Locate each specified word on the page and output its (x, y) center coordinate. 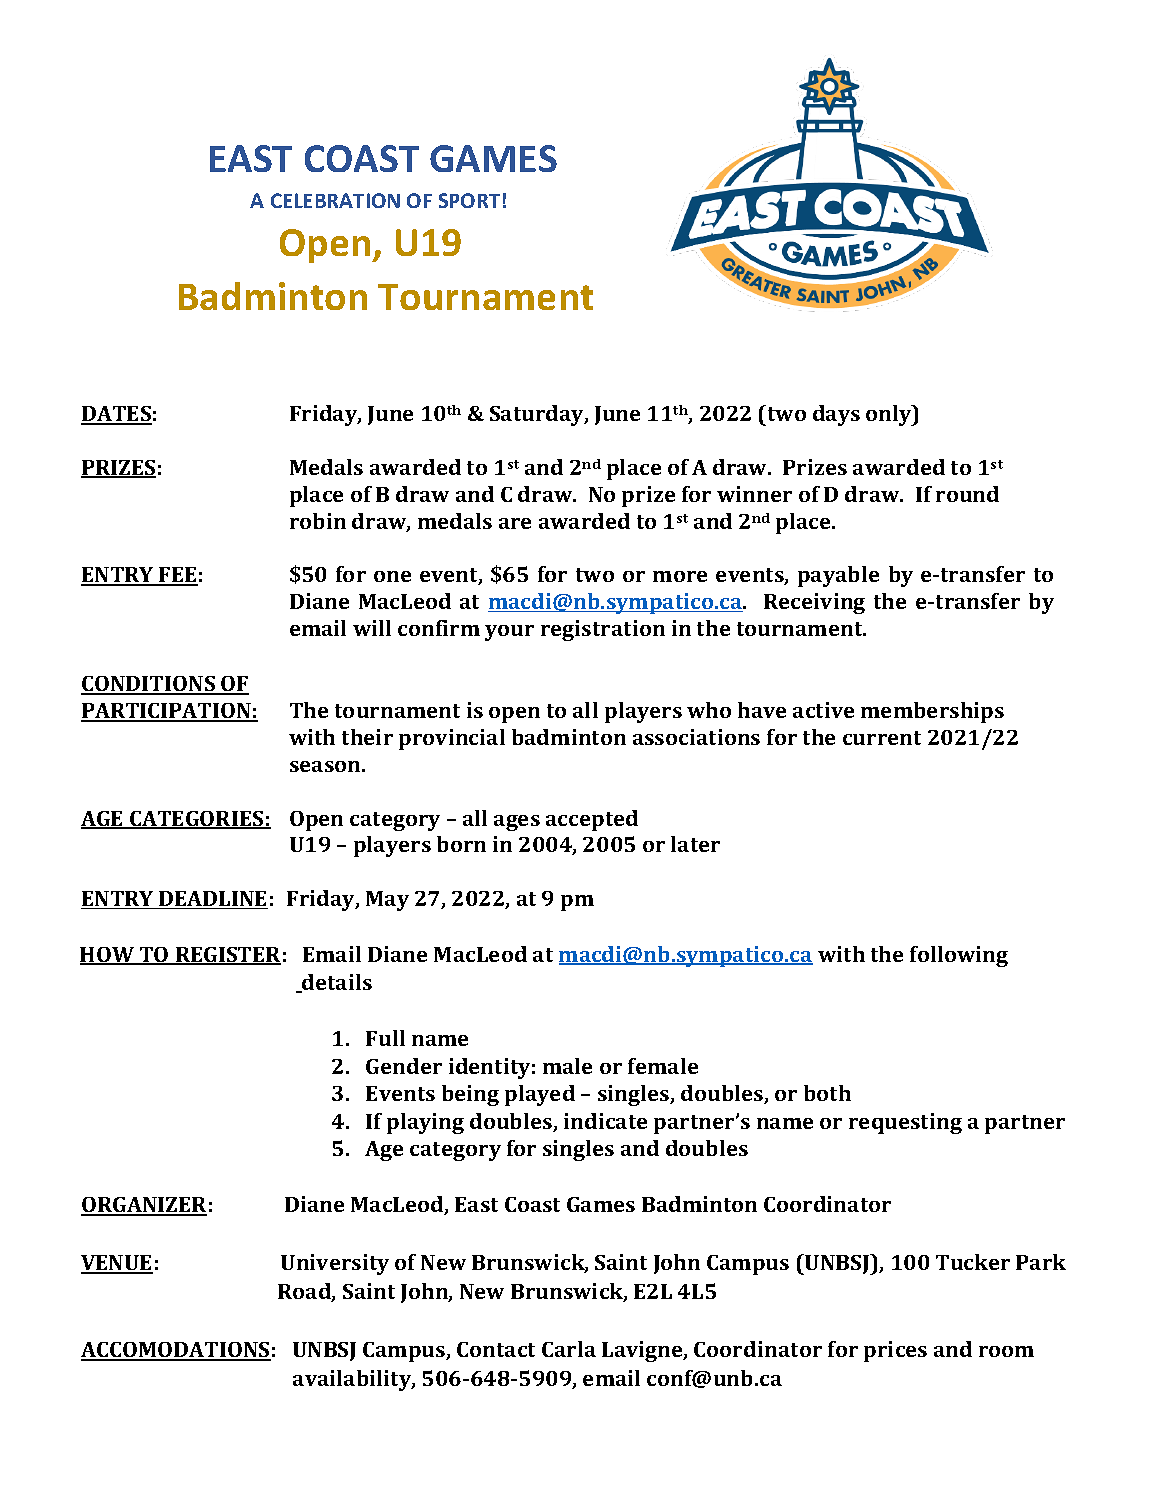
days (836, 415)
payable (838, 576)
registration (603, 630)
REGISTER (227, 956)
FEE (177, 576)
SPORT (469, 200)
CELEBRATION (335, 200)
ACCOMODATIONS (176, 1351)
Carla (569, 1349)
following (959, 956)
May (387, 901)
